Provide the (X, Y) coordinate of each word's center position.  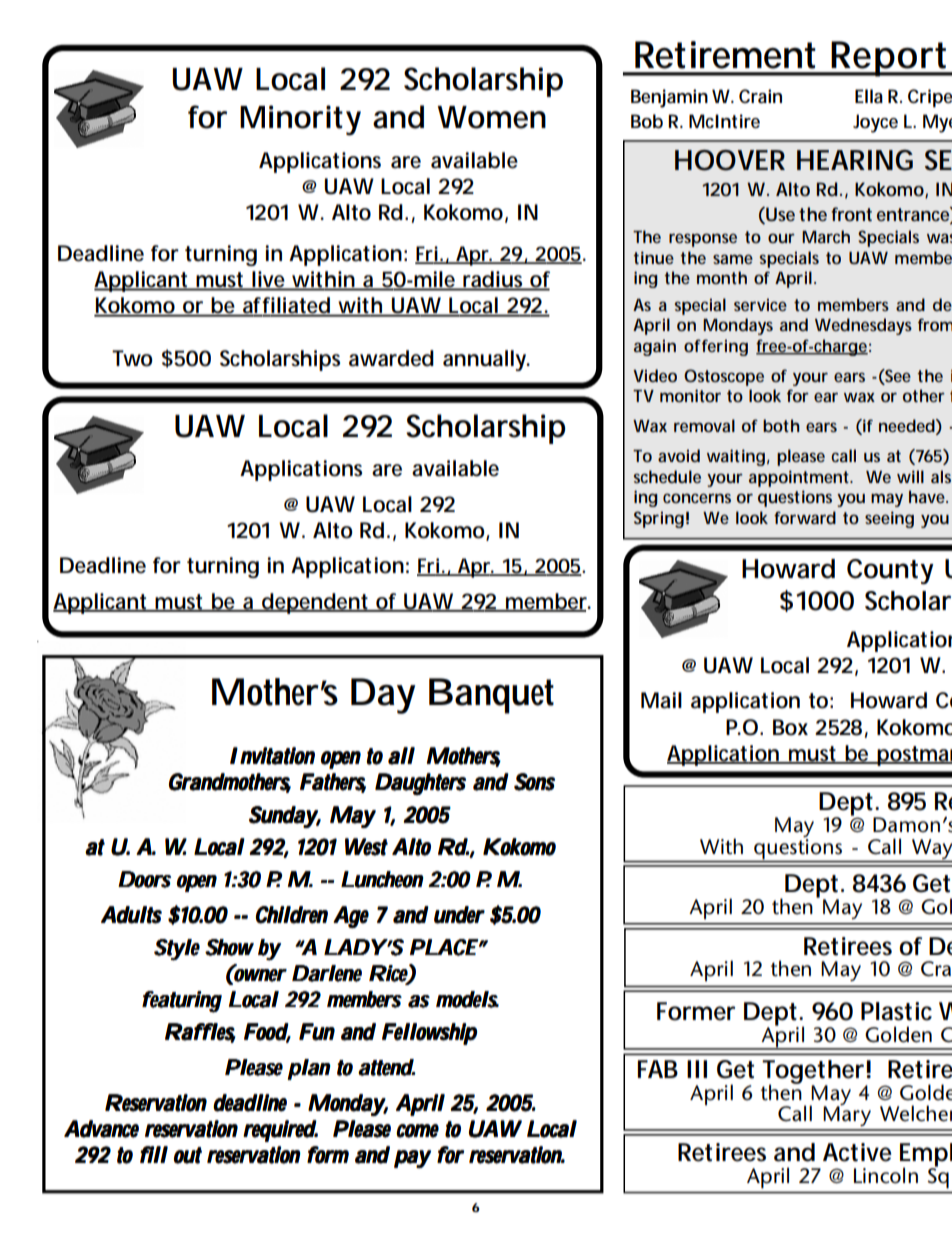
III (697, 1069)
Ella (869, 96)
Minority (300, 120)
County (890, 571)
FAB (658, 1069)
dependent (316, 603)
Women (491, 117)
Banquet (491, 696)
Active (857, 1152)
